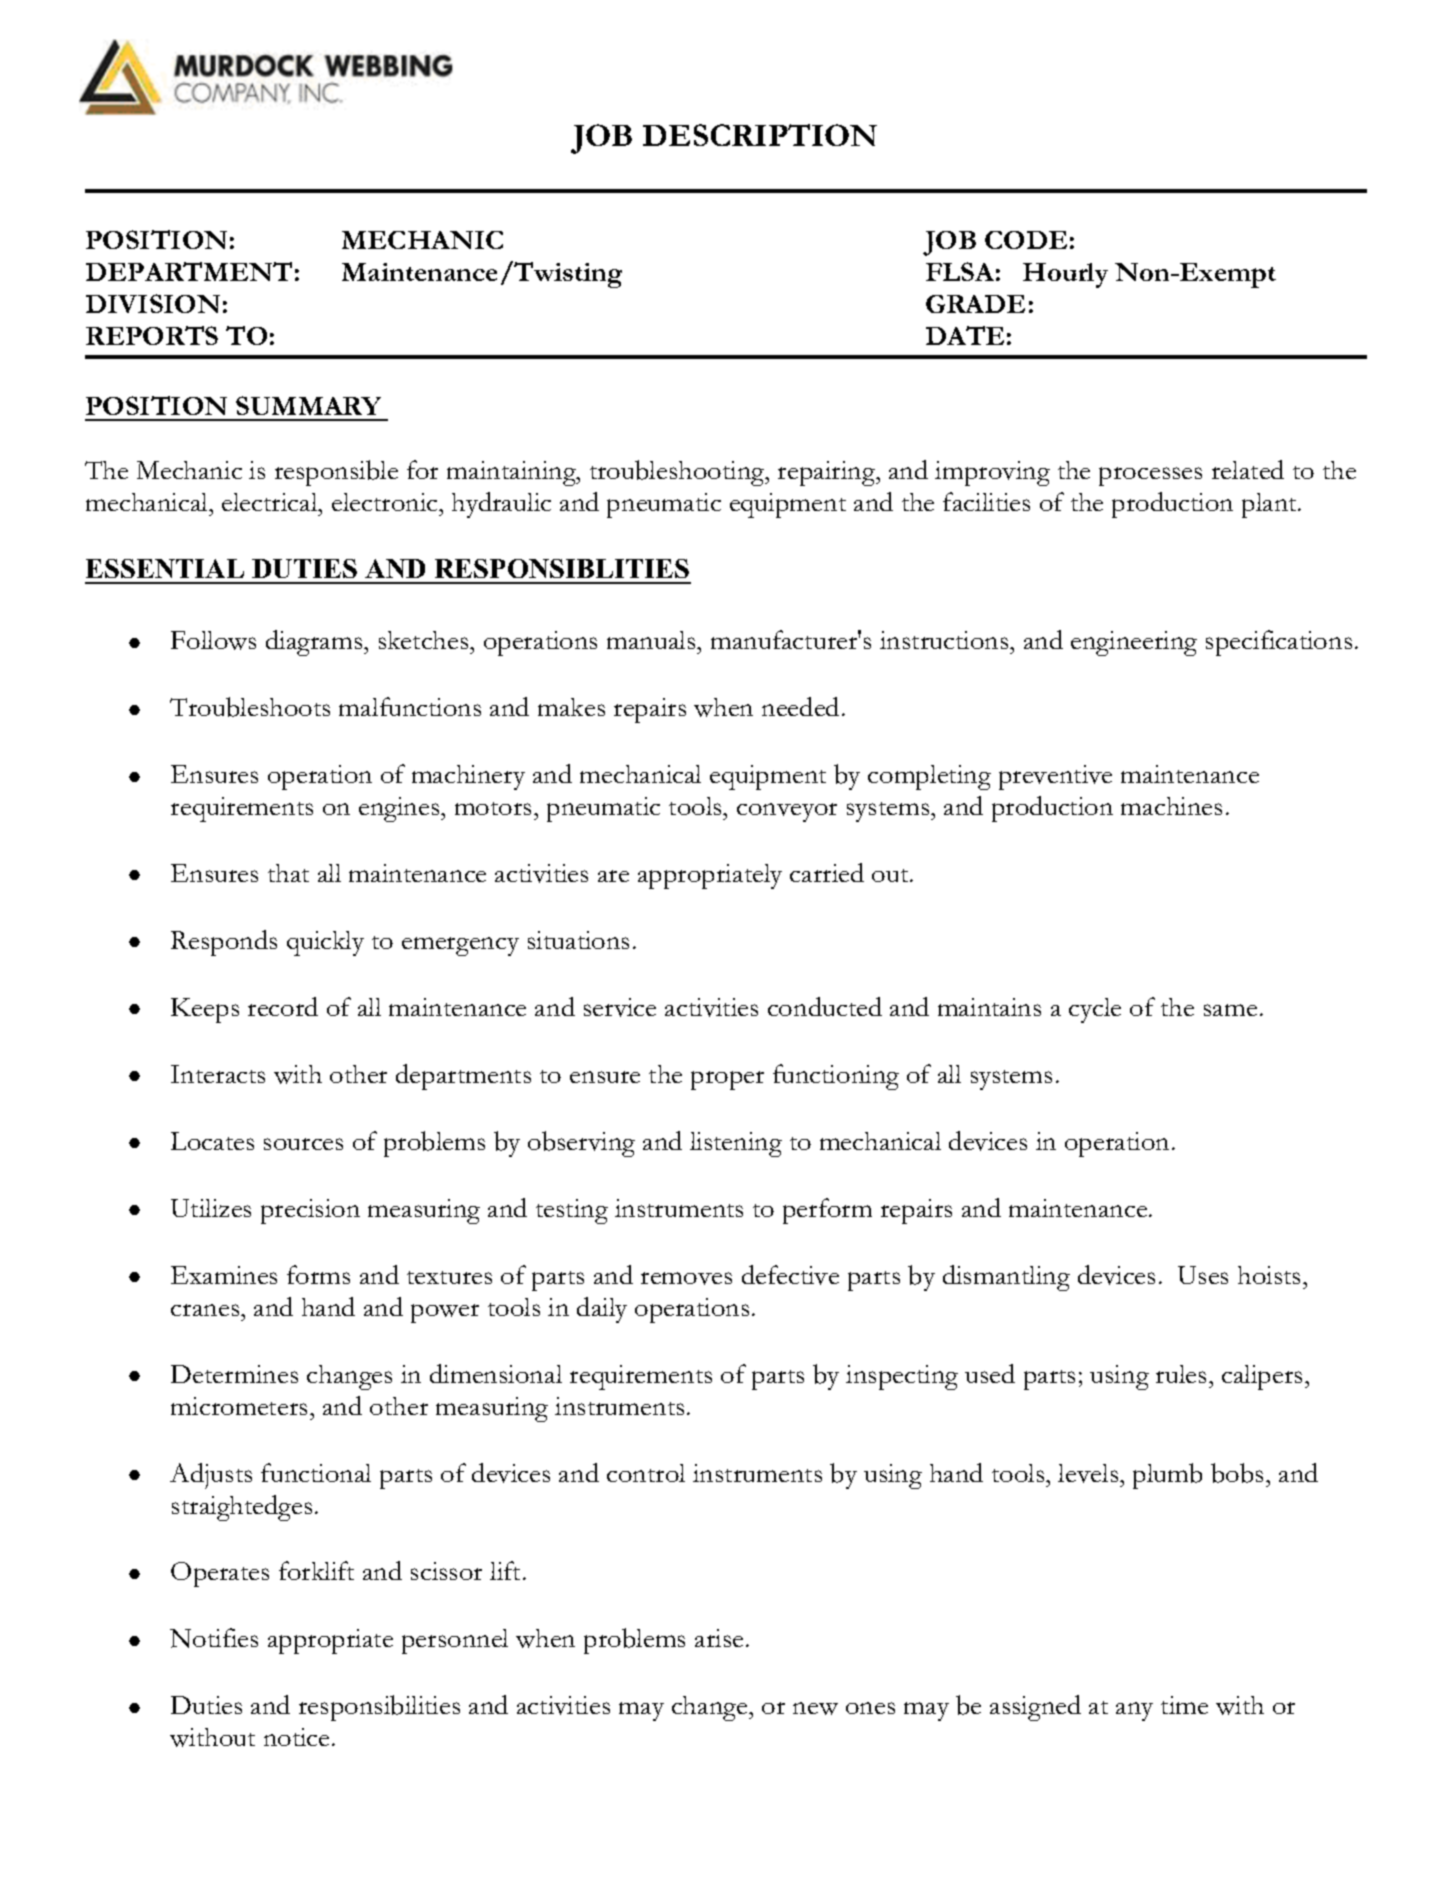 The image size is (1452, 1879). Describe the element at coordinates (736, 1144) in the screenshot. I see `listening` at that location.
